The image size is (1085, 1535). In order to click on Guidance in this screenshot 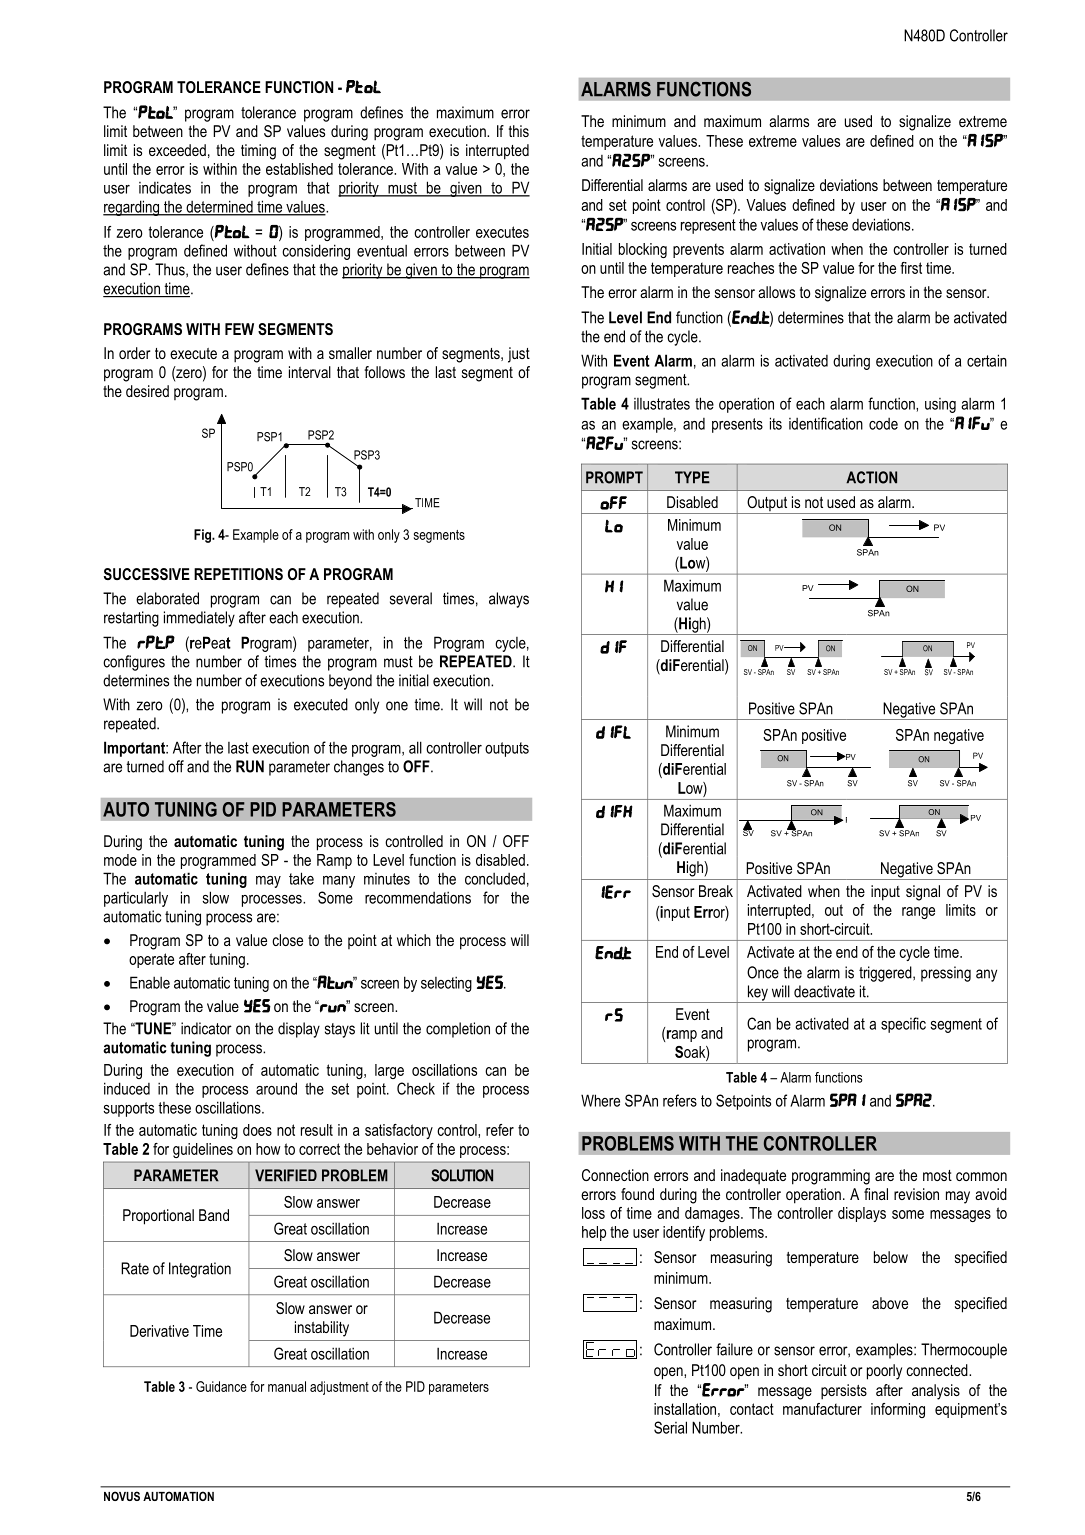, I will do `click(221, 1386)`.
